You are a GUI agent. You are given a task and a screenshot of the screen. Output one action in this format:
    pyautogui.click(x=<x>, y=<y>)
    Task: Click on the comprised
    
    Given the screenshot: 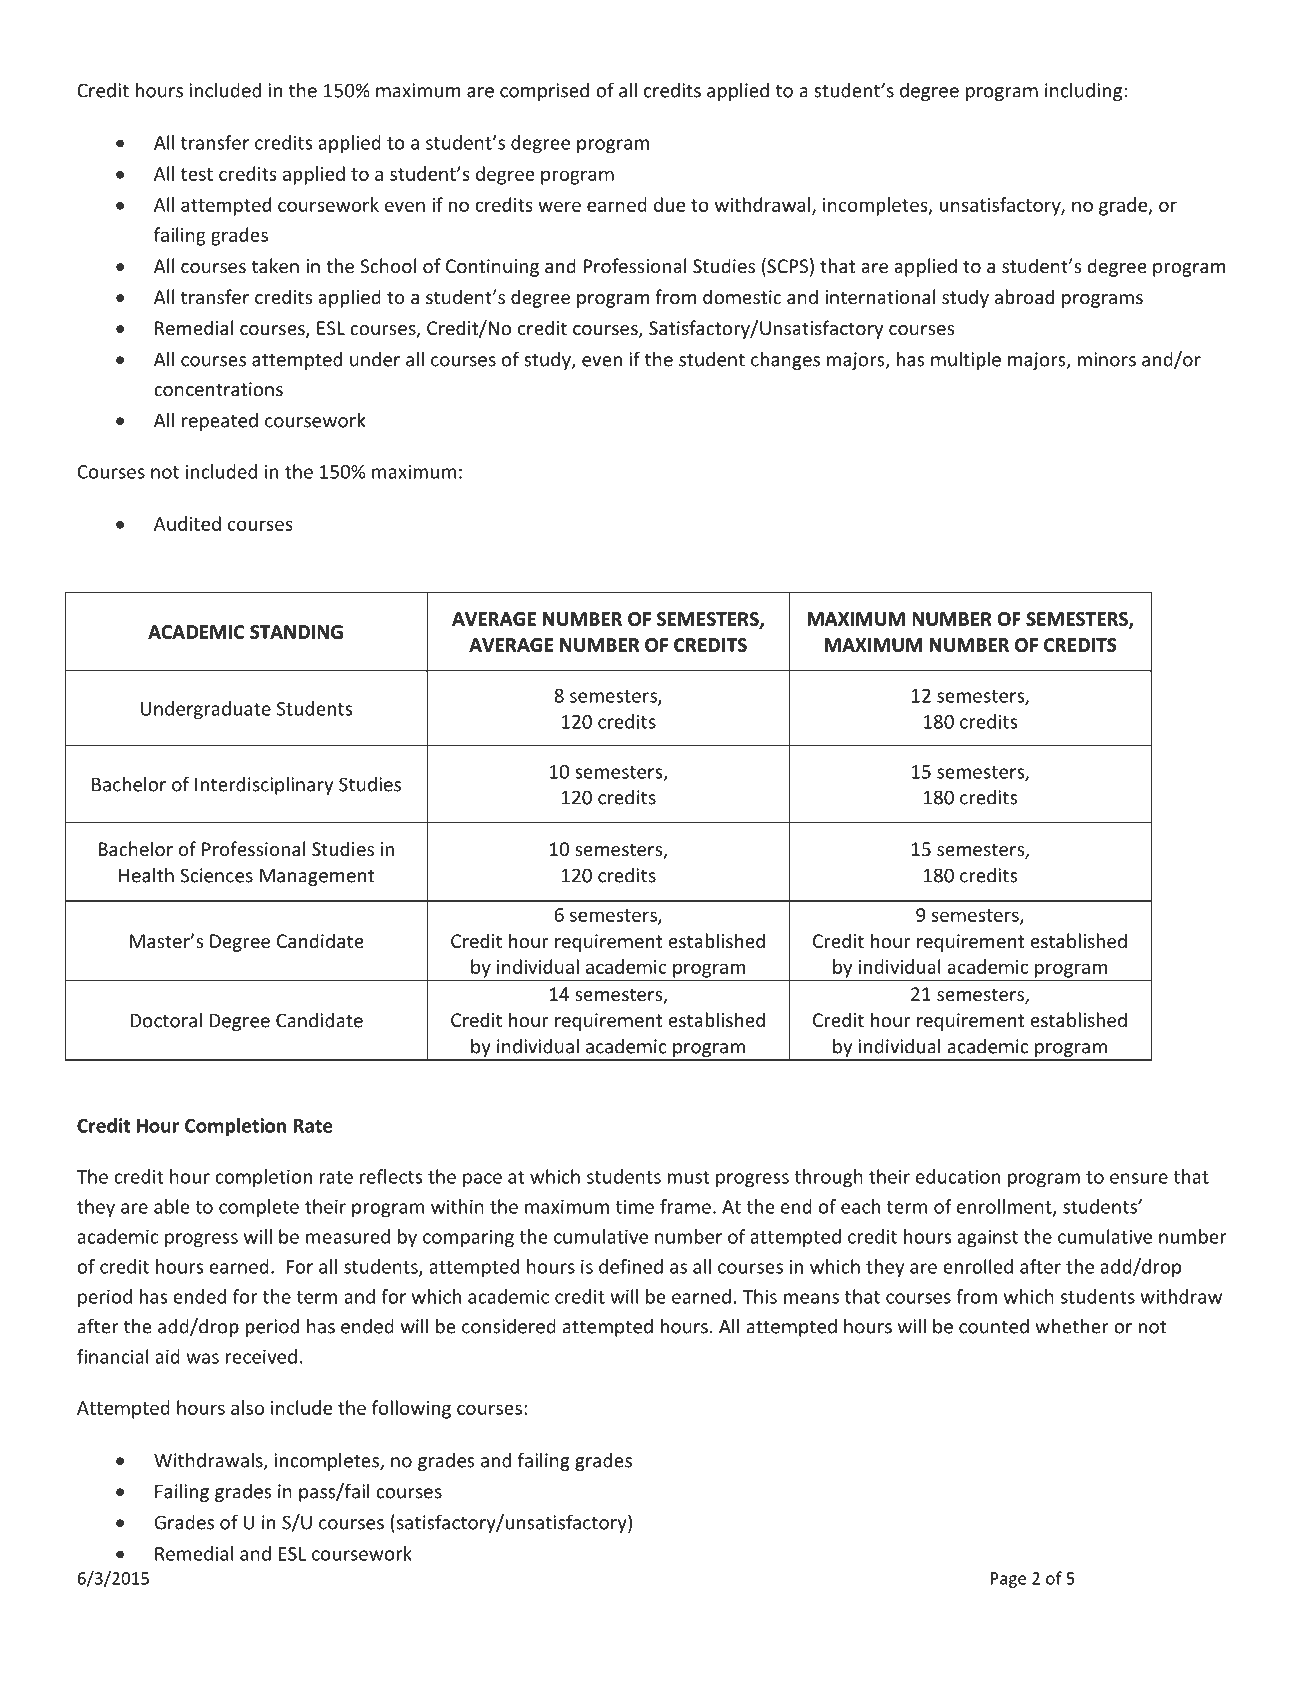 What is the action you would take?
    pyautogui.click(x=544, y=92)
